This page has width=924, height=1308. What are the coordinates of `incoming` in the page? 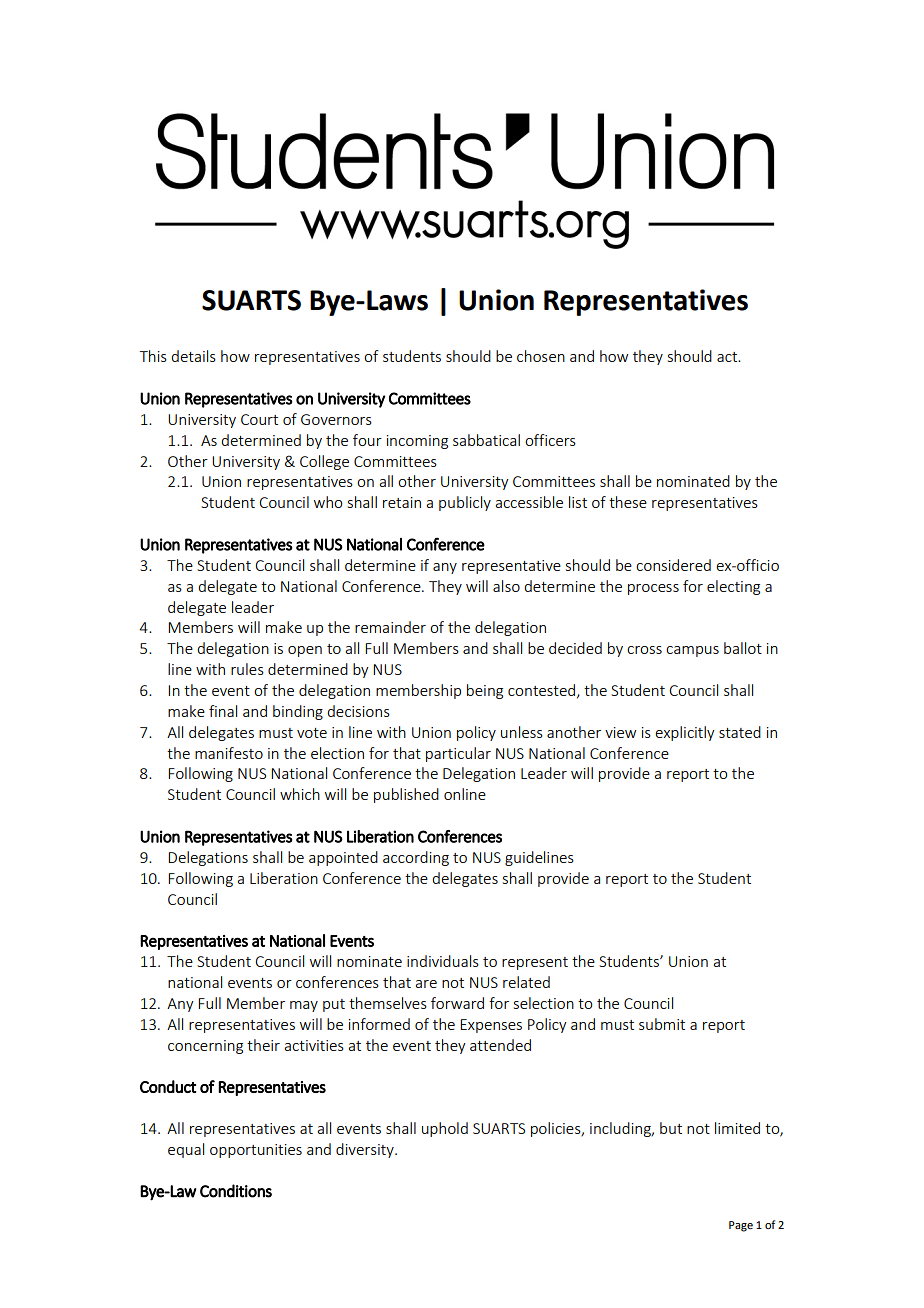 It's located at (417, 442).
